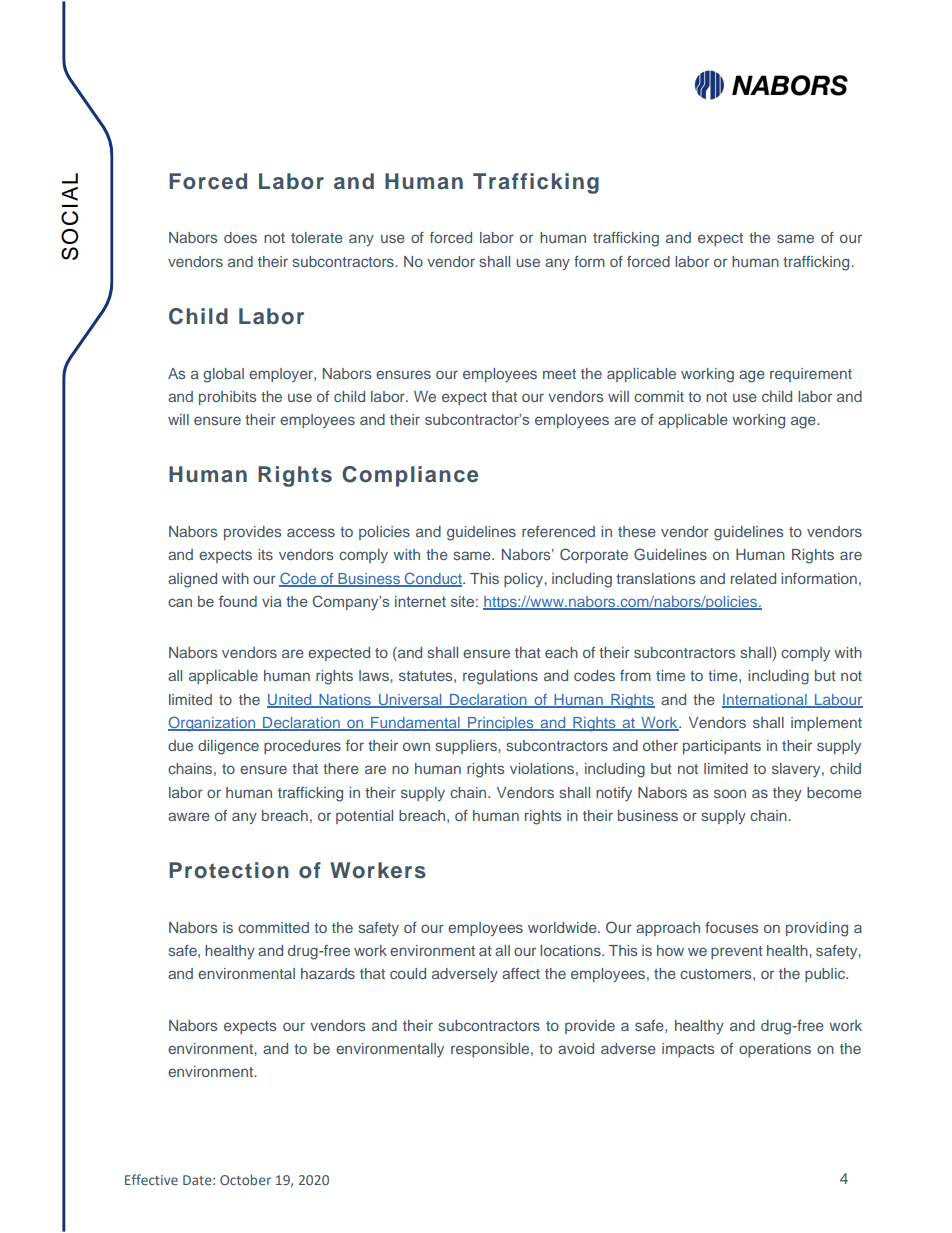 Image resolution: width=952 pixels, height=1233 pixels. I want to click on October, so click(245, 1179).
